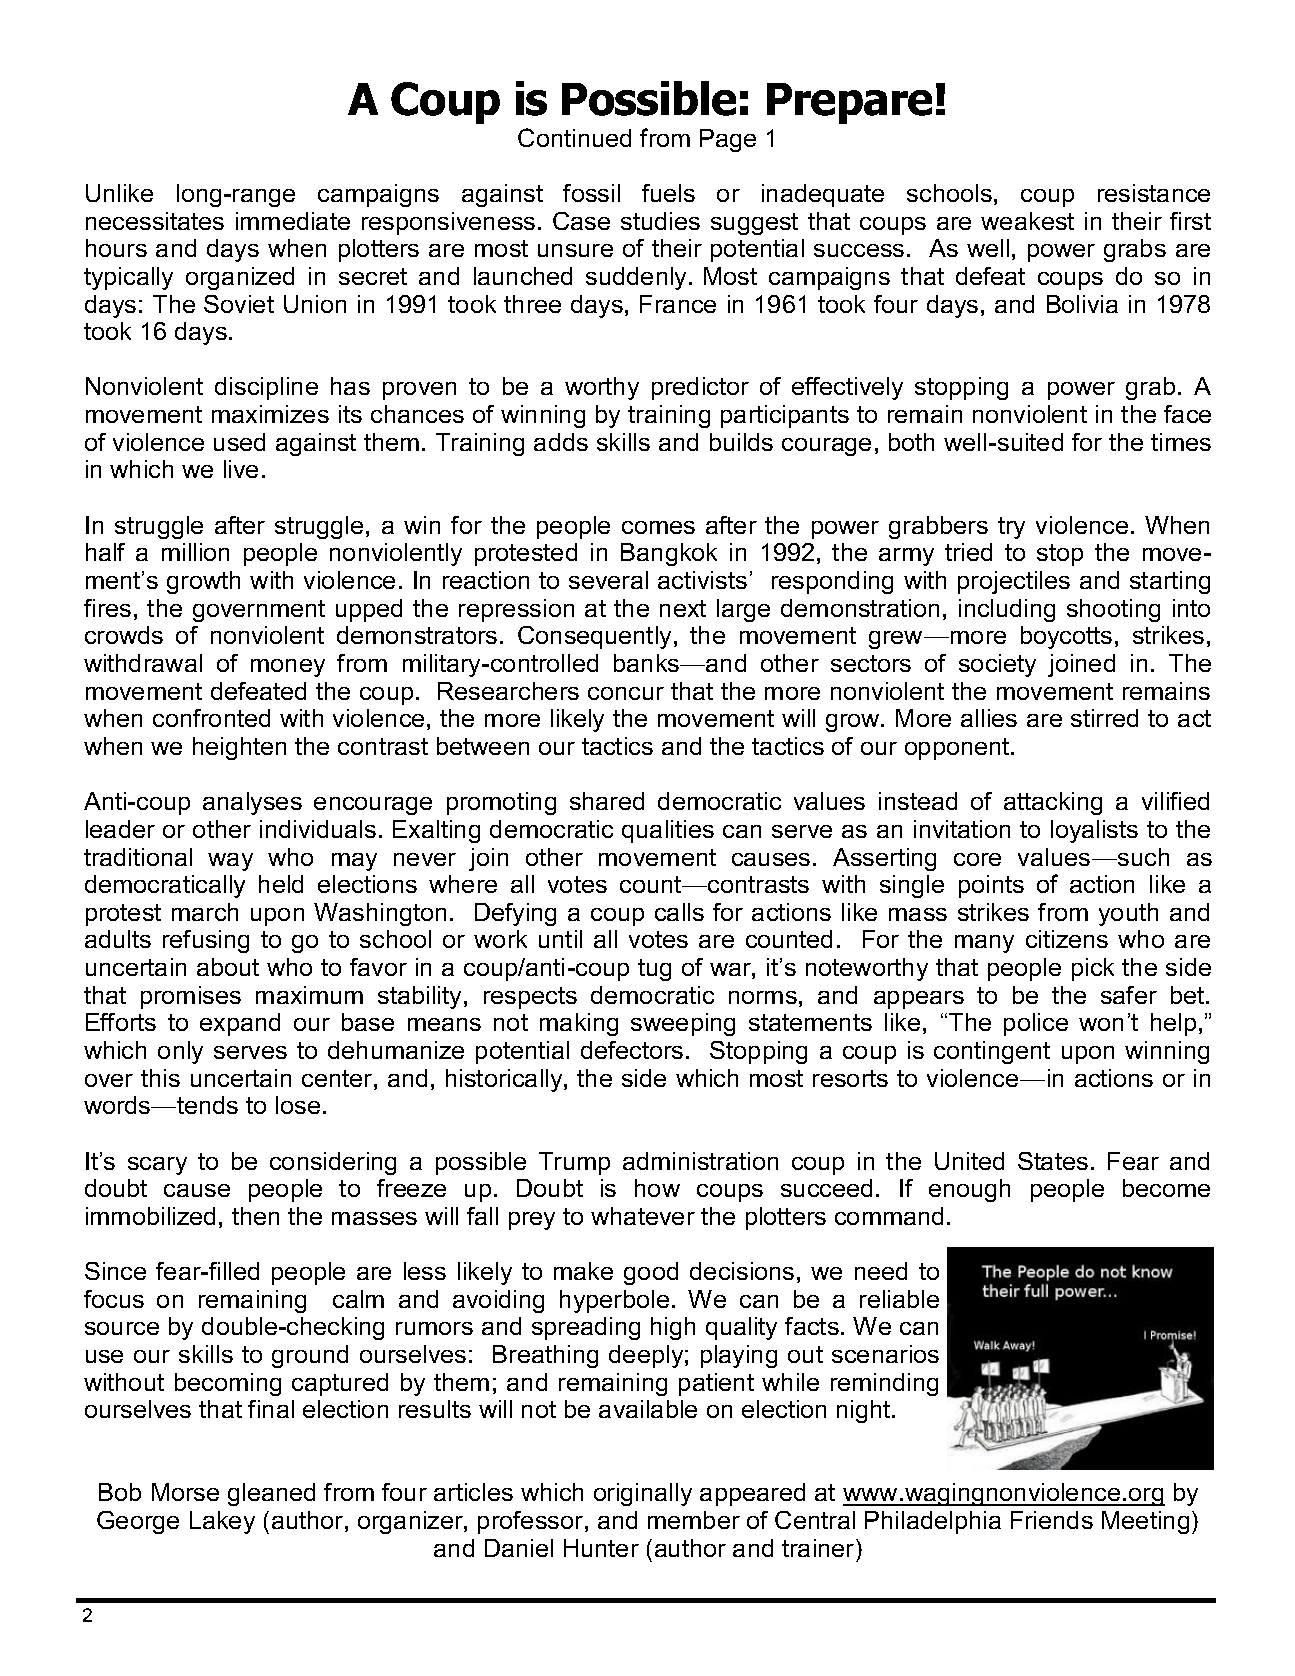 This screenshot has height=1676, width=1295. What do you see at coordinates (668, 193) in the screenshot?
I see `fuels` at bounding box center [668, 193].
